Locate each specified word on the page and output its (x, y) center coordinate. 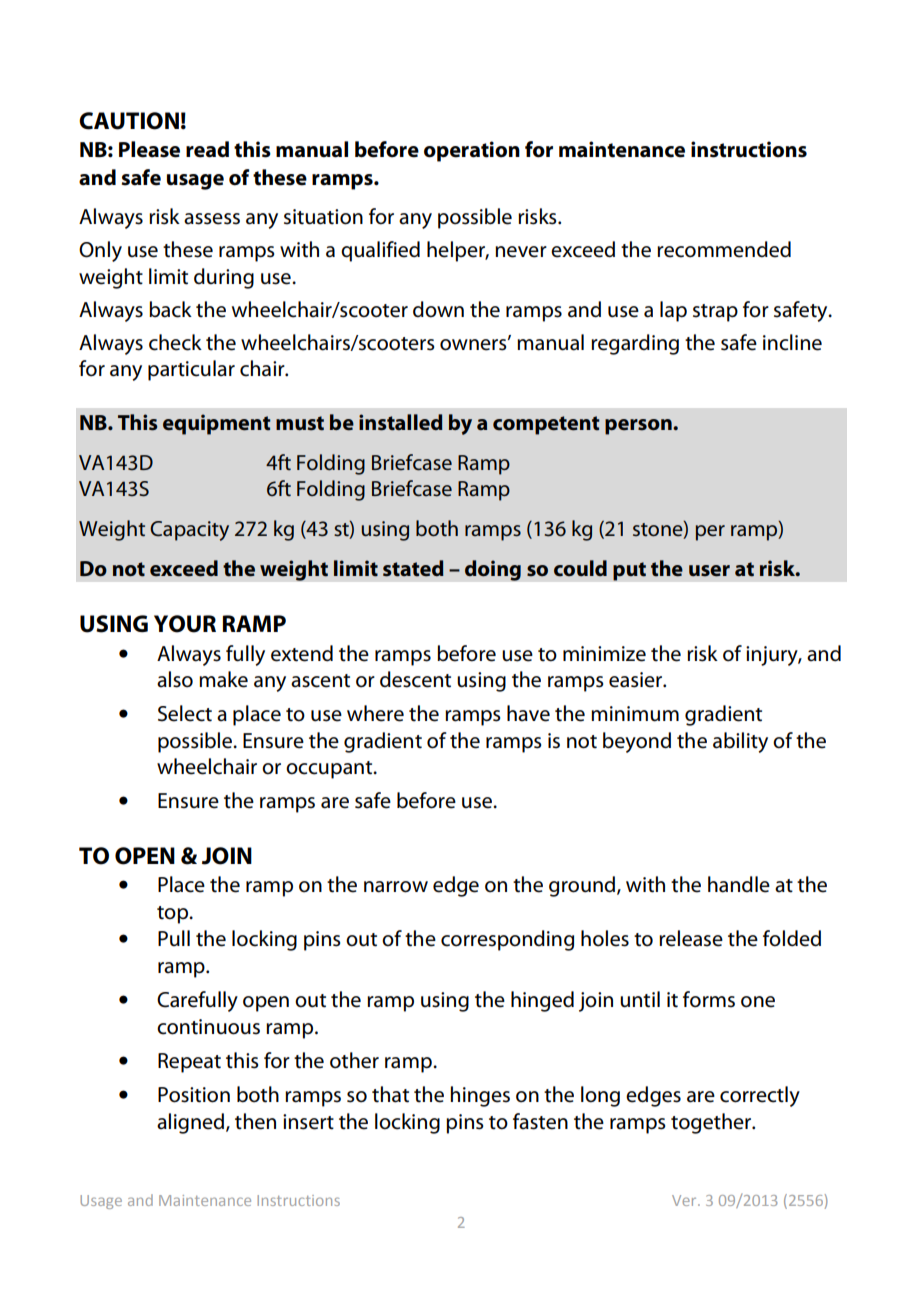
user (709, 571)
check (175, 342)
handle (739, 884)
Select (185, 713)
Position (194, 1095)
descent (415, 679)
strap (715, 313)
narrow (396, 887)
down (438, 309)
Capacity (189, 531)
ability (740, 742)
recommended (724, 249)
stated (413, 568)
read (207, 149)
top (173, 915)
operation (472, 151)
